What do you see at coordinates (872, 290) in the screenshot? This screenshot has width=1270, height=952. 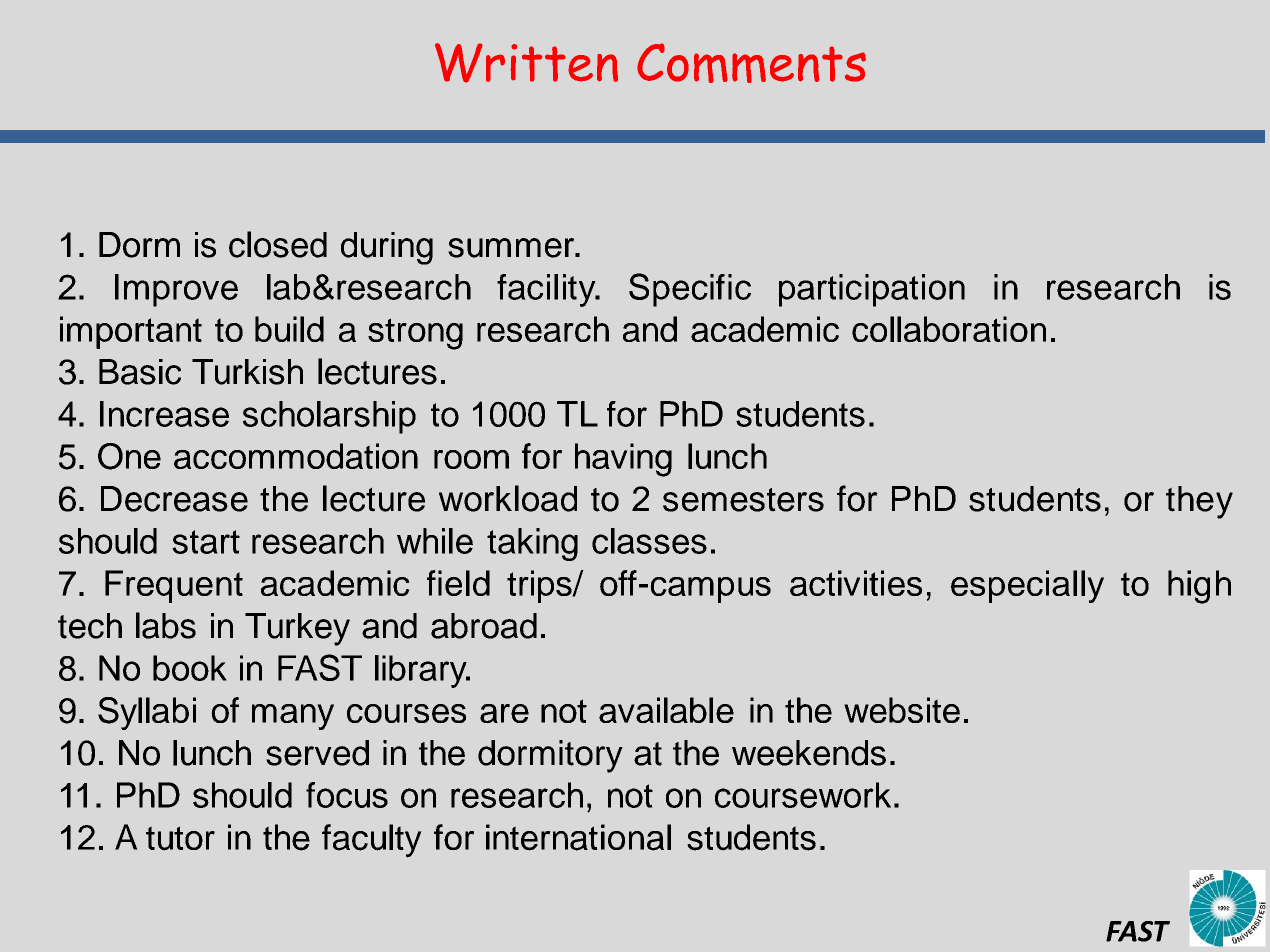 I see `participation` at bounding box center [872, 290].
